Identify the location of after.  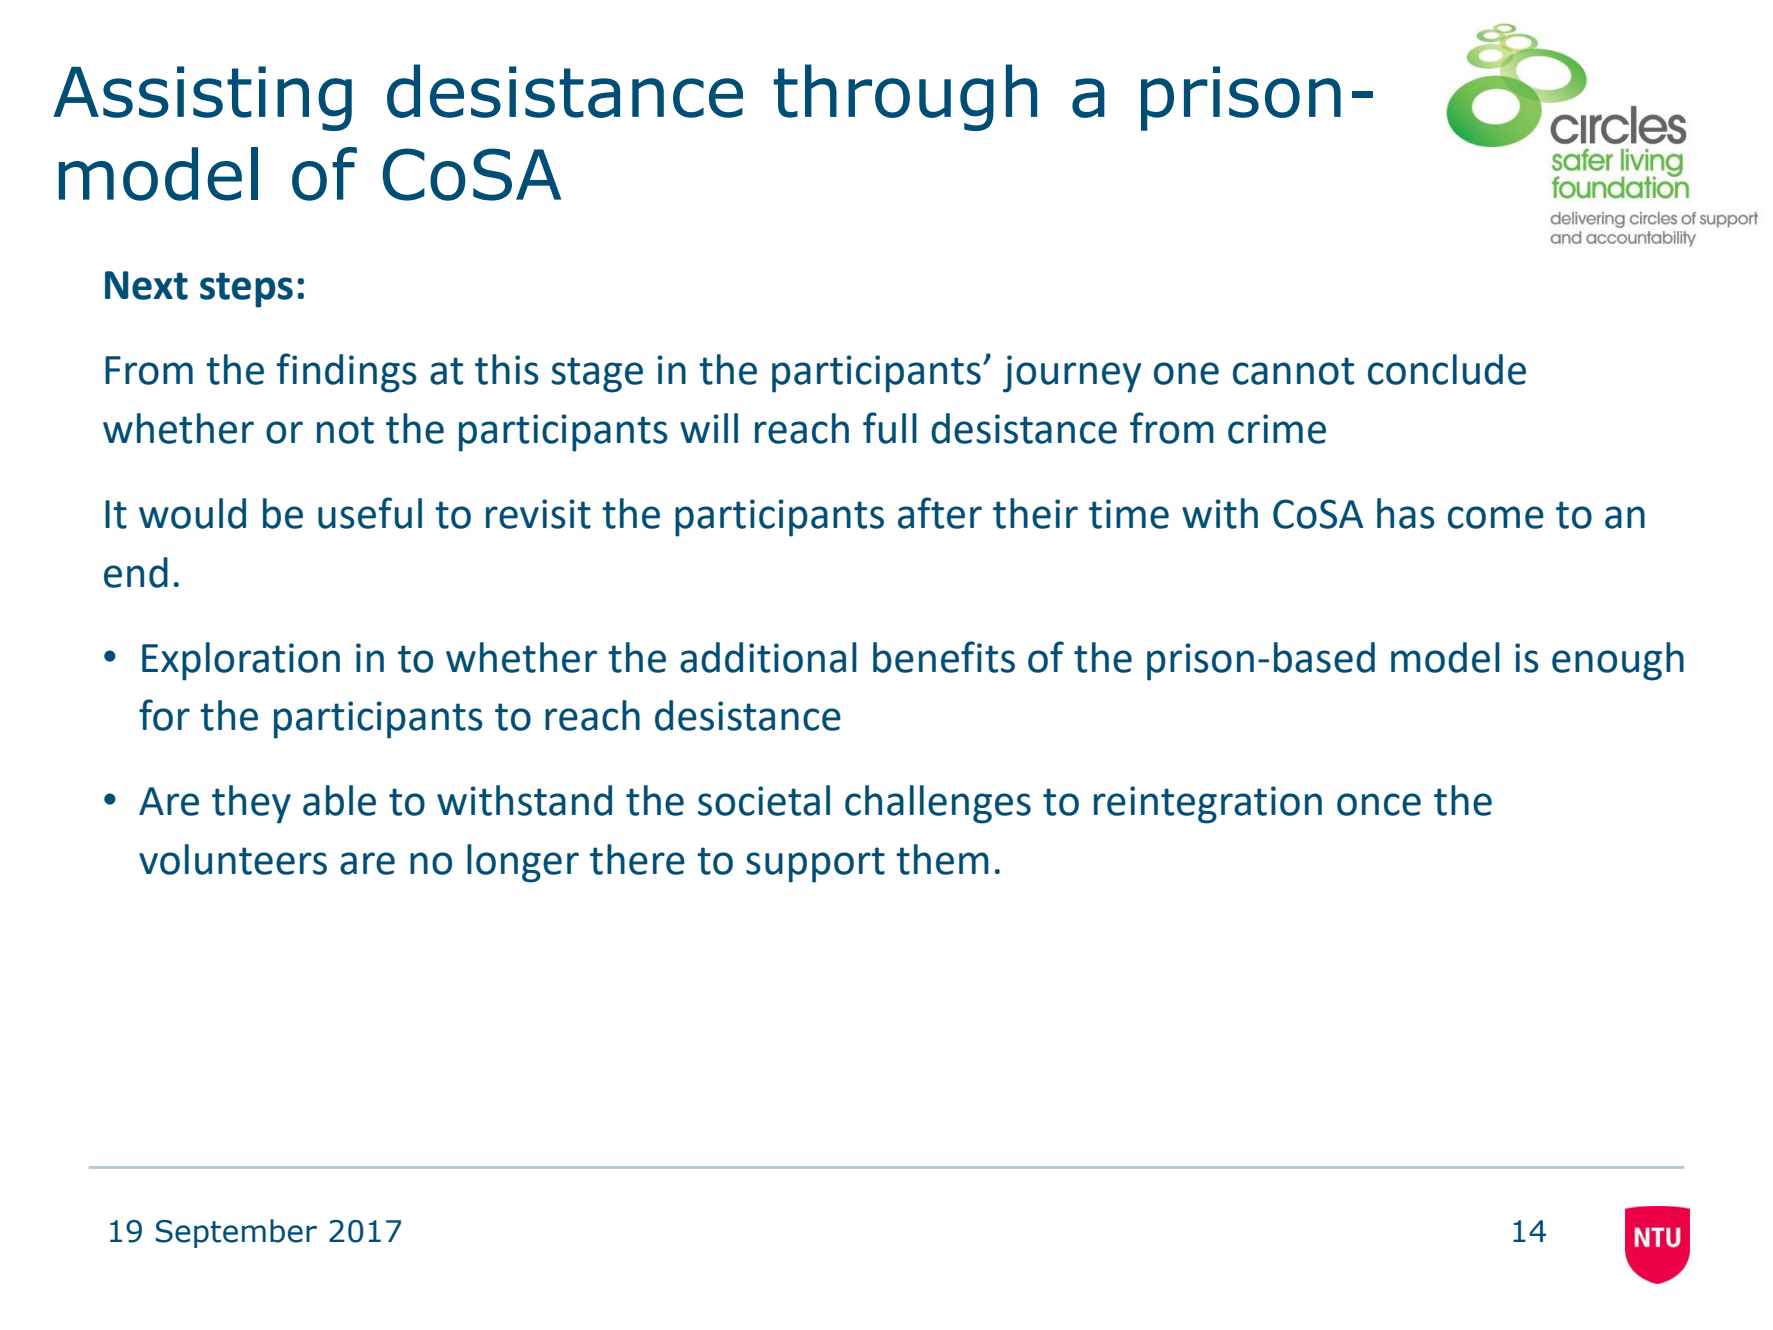
(940, 513).
